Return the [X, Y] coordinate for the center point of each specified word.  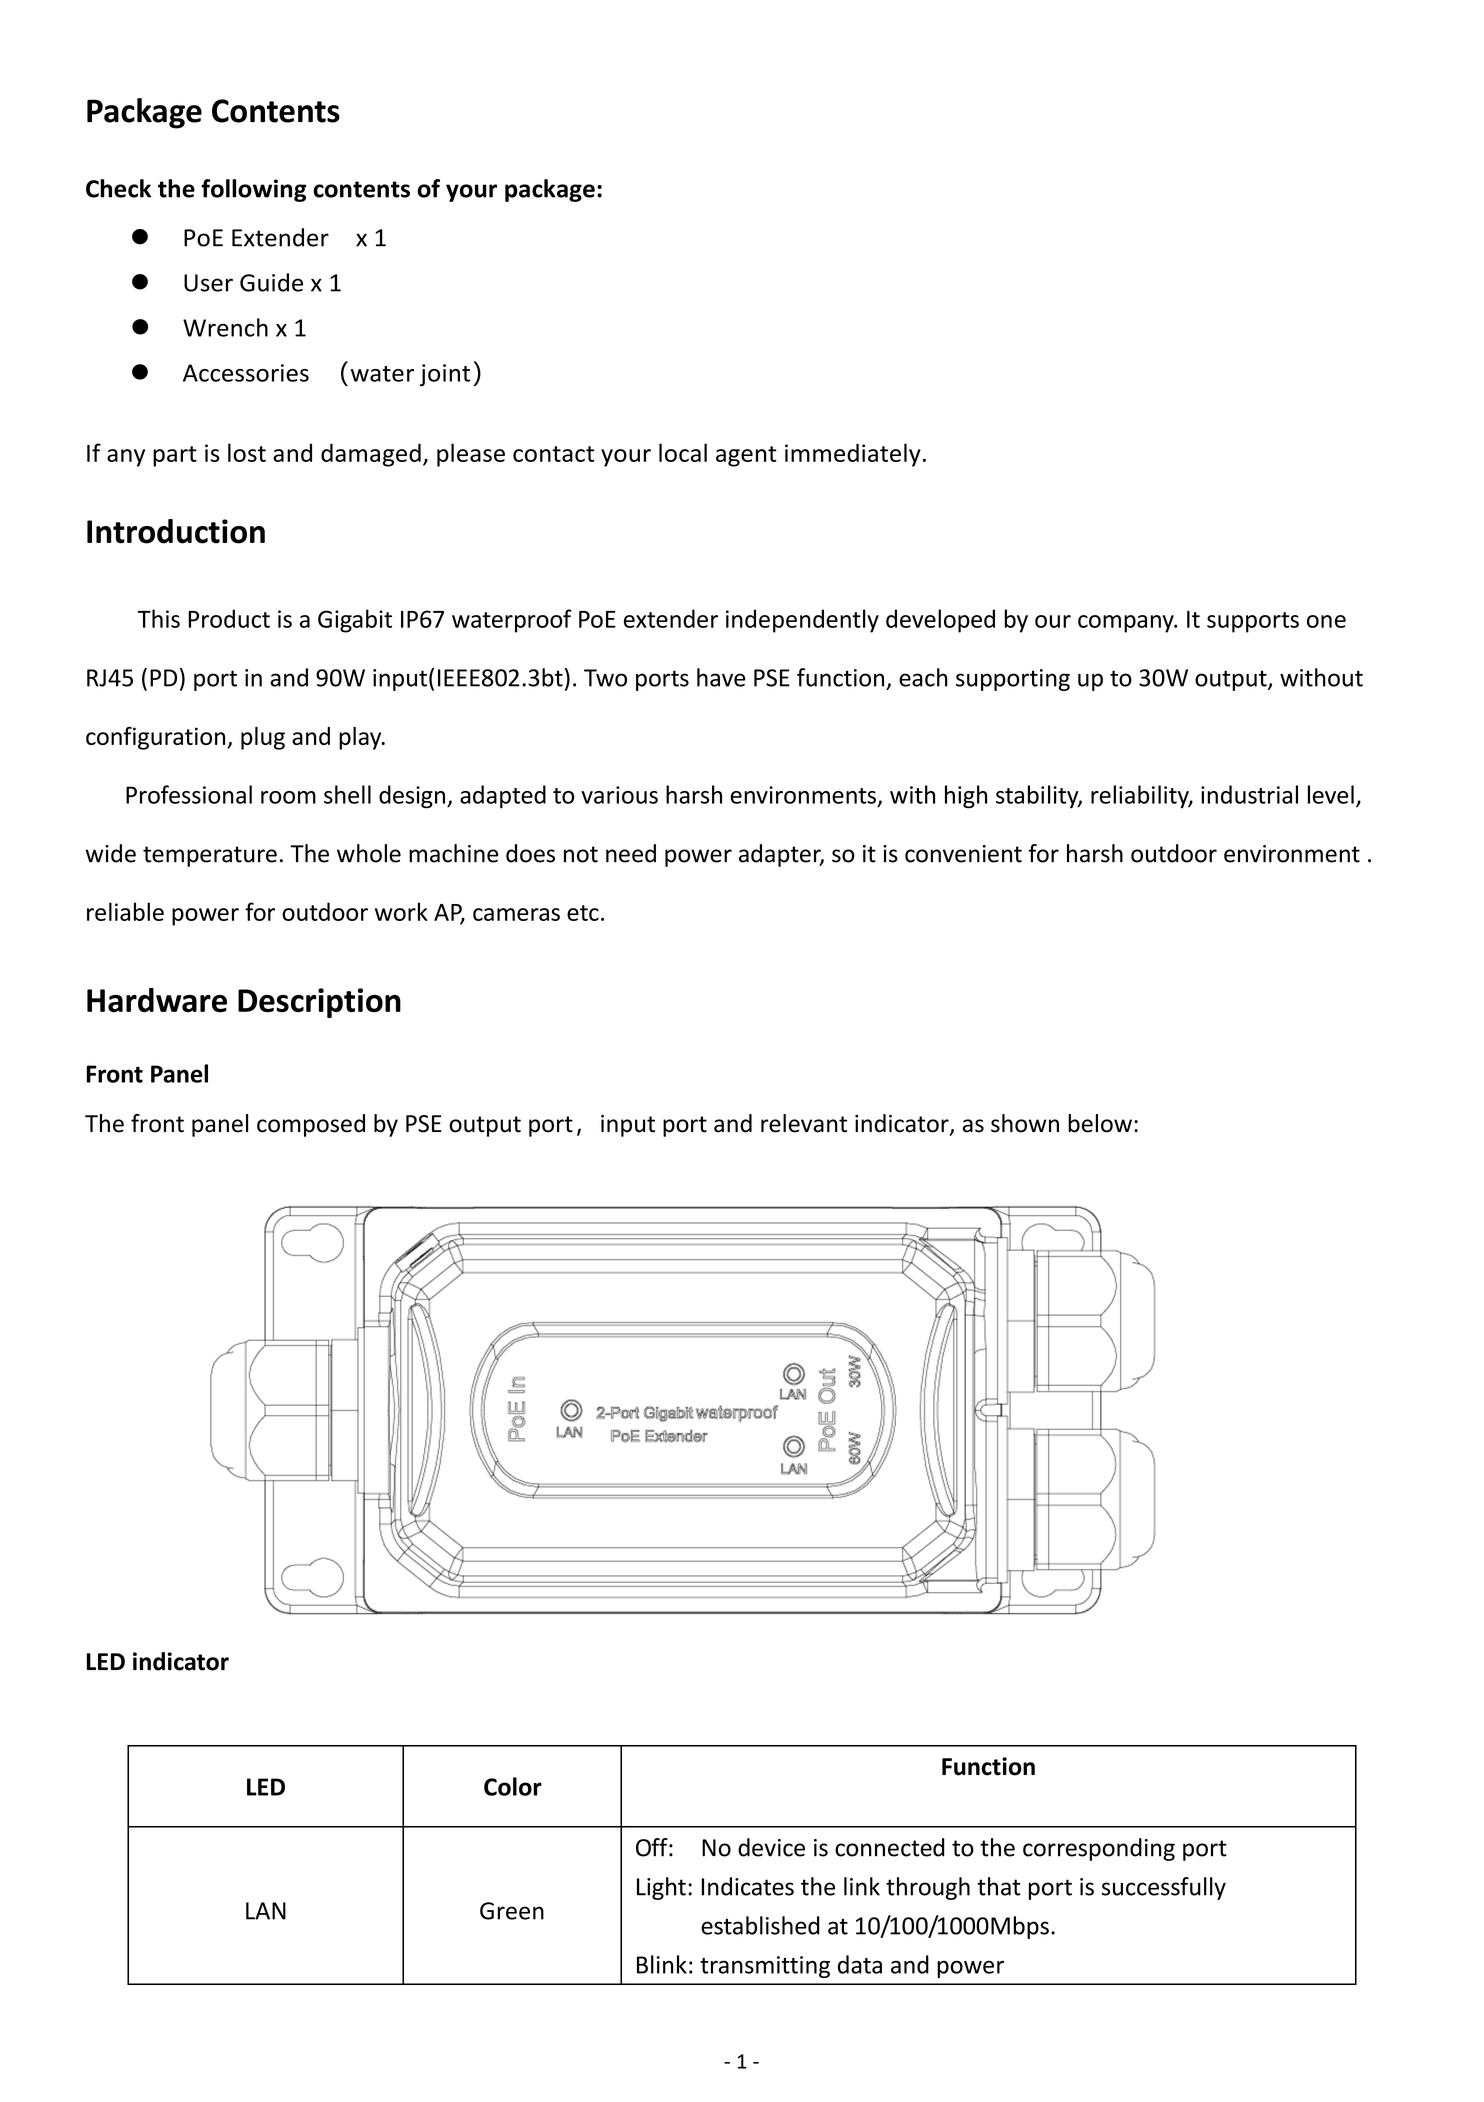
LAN [266, 1911]
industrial [1249, 794]
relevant [804, 1123]
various [619, 795]
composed [311, 1125]
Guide [271, 282]
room [288, 797]
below [1100, 1123]
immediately [853, 455]
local [683, 452]
